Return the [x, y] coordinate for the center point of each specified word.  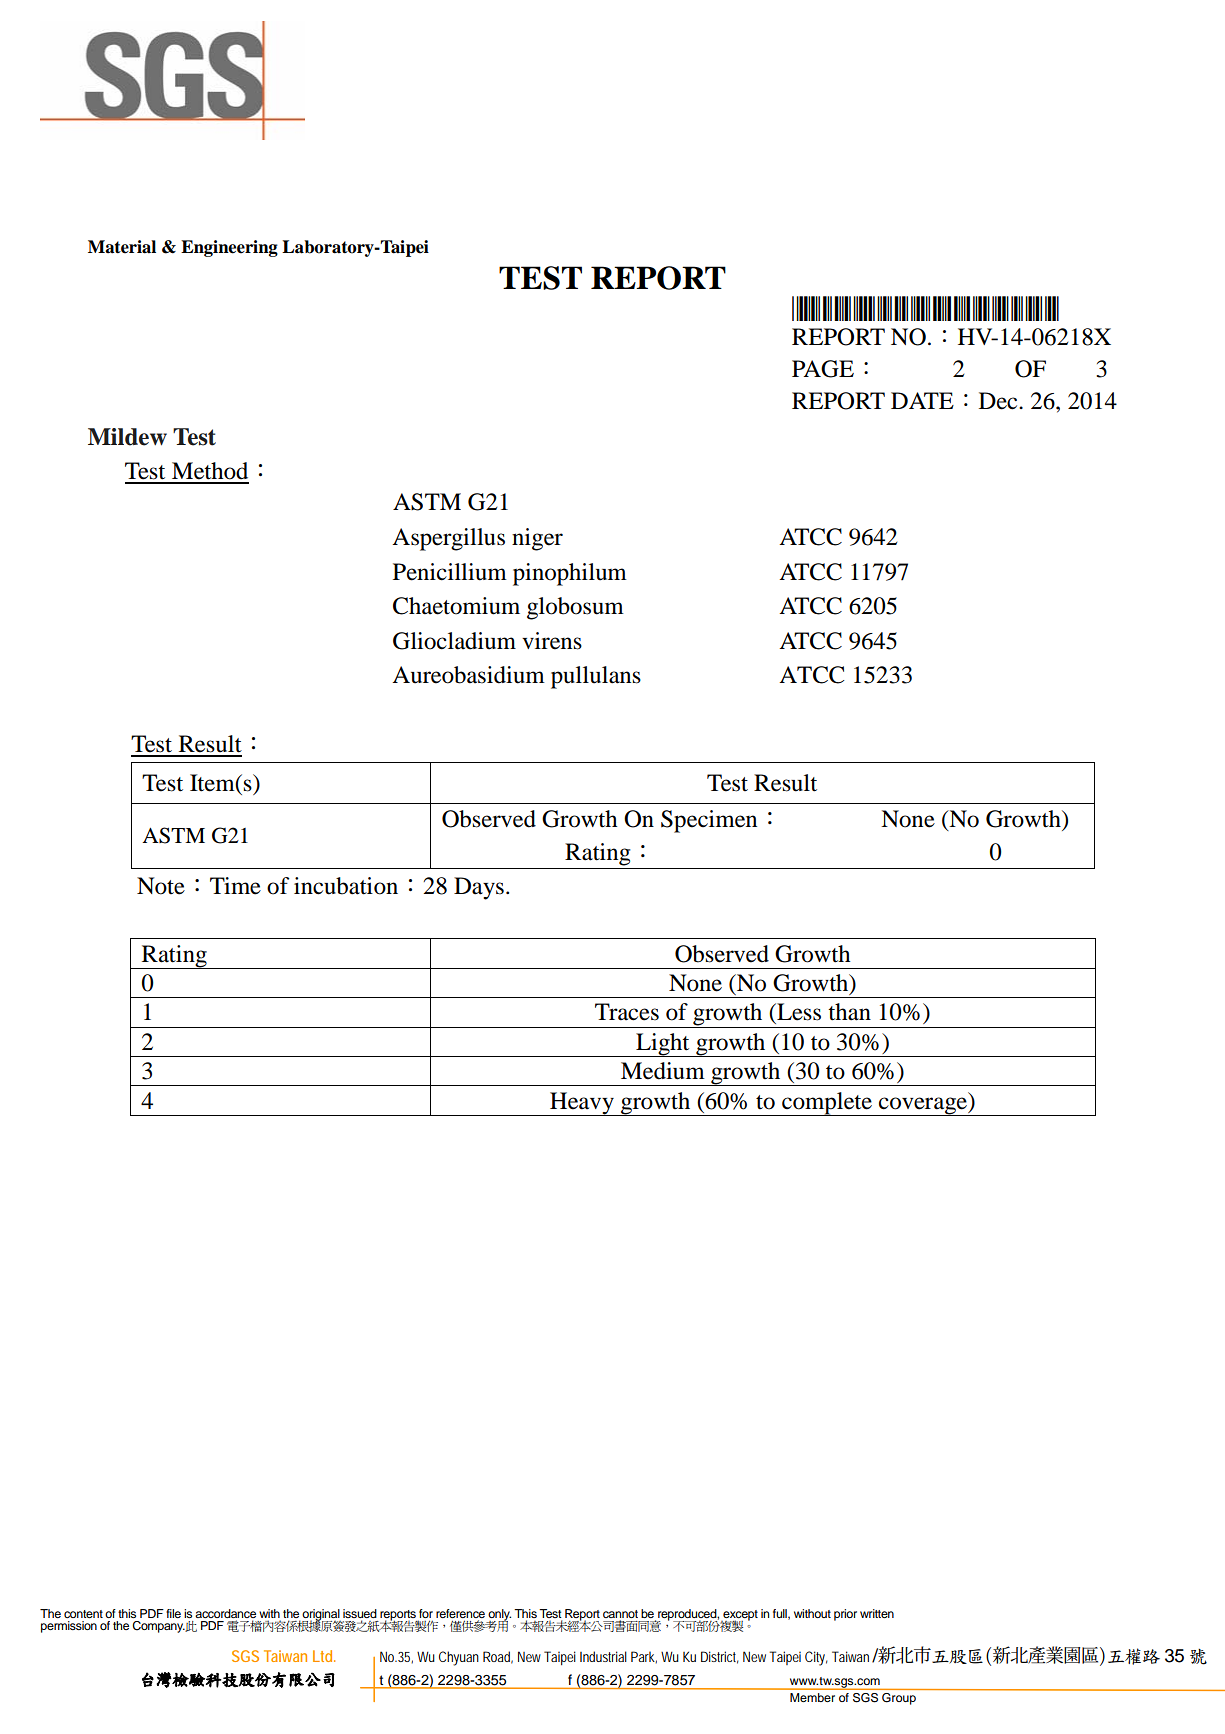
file [173, 1613]
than [849, 1012]
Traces [627, 1012]
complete [827, 1104]
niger [537, 539]
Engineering [229, 248]
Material [122, 247]
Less [798, 1012]
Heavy [582, 1104]
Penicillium [450, 572]
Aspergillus [448, 539]
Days [479, 888]
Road [498, 1657]
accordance [225, 1613]
